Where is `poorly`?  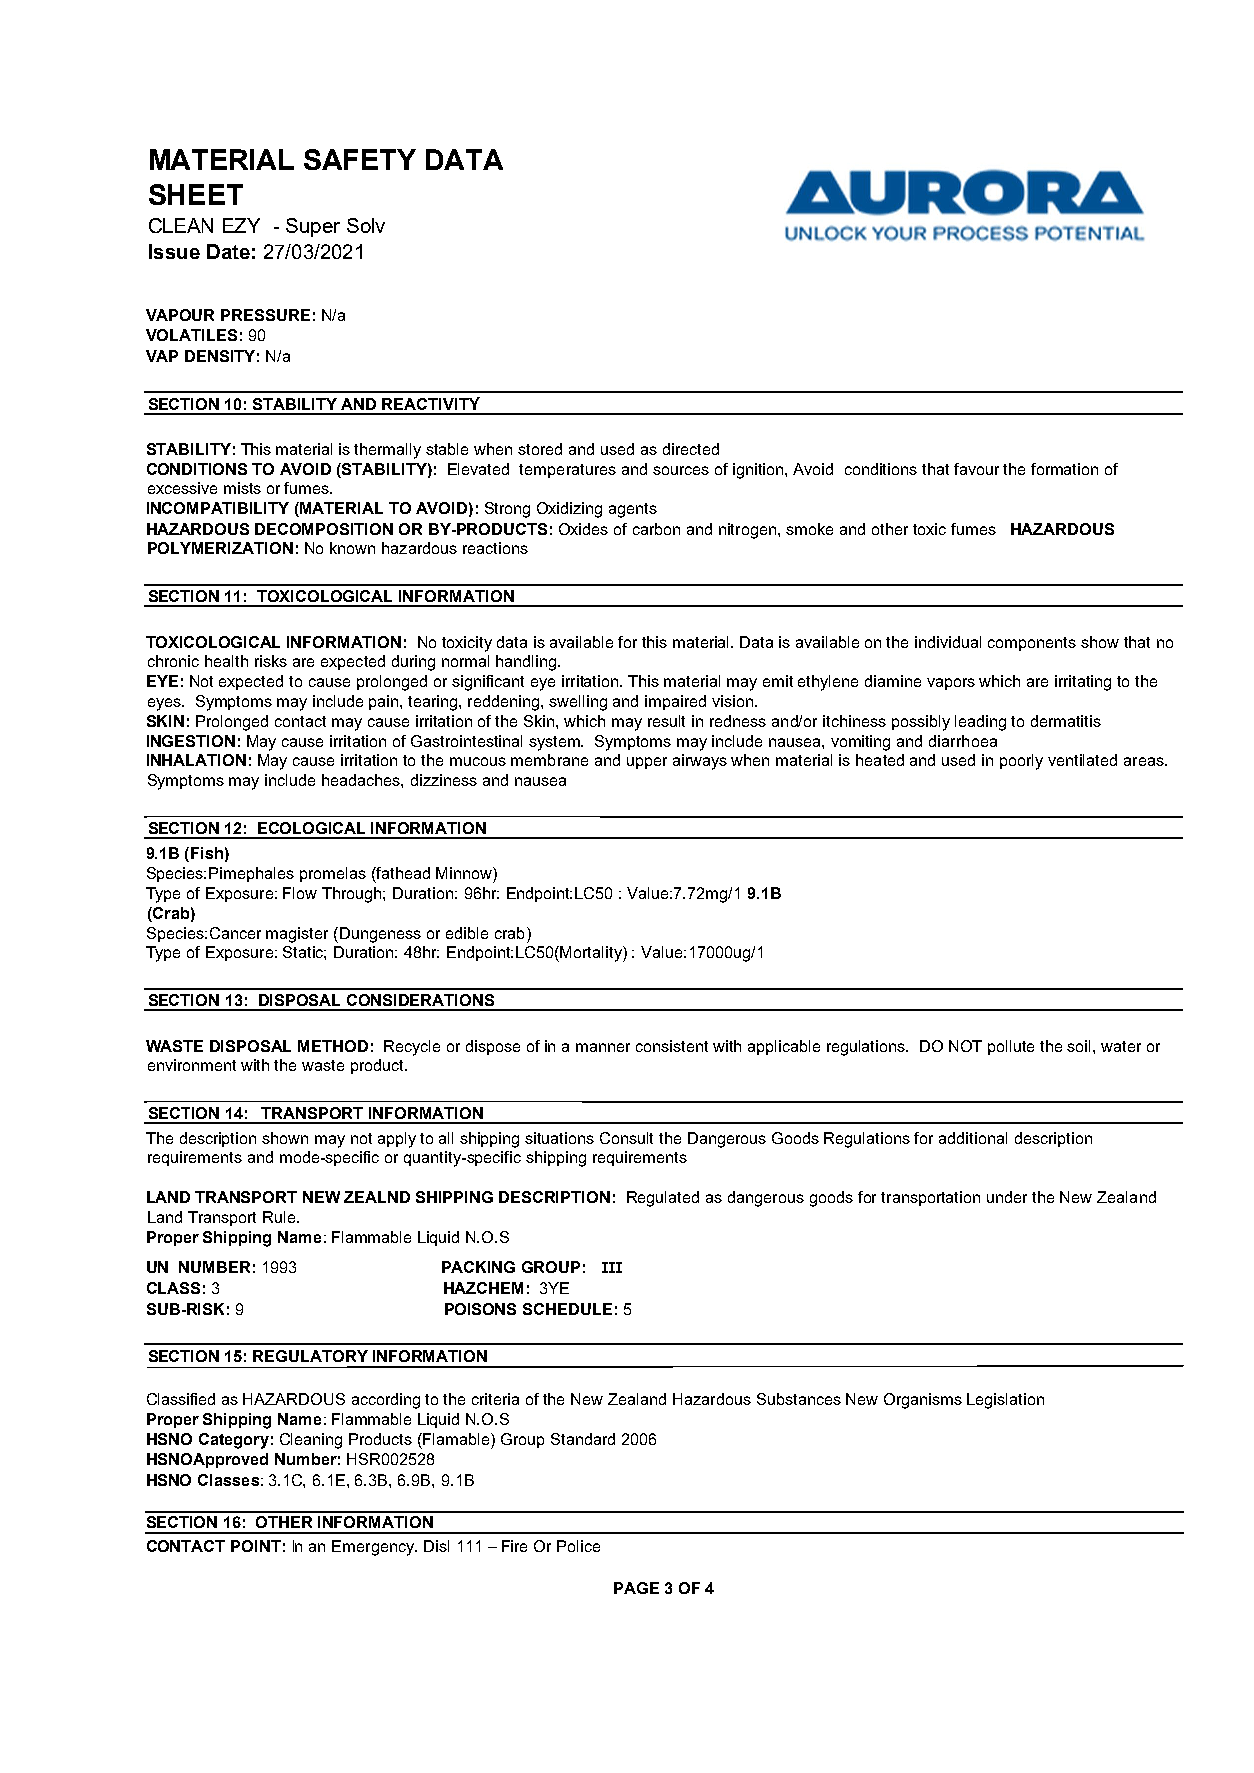
poorly is located at coordinates (1021, 762).
